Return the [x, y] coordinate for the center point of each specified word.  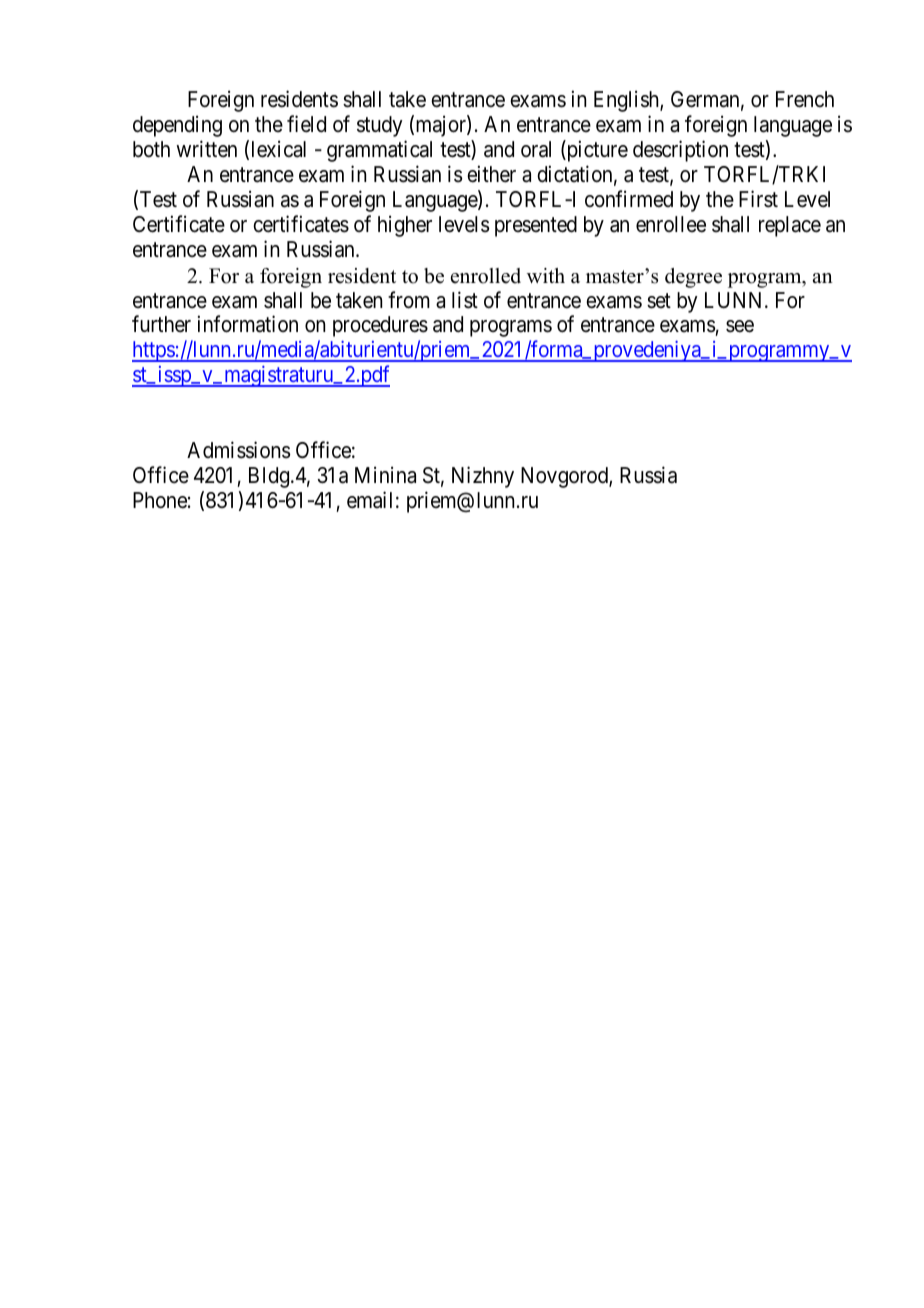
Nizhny [483, 477]
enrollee [671, 224]
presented [536, 226]
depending [177, 126]
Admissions [239, 450]
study [380, 126]
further [161, 324]
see [740, 326]
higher [405, 226]
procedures [380, 326]
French [805, 99]
